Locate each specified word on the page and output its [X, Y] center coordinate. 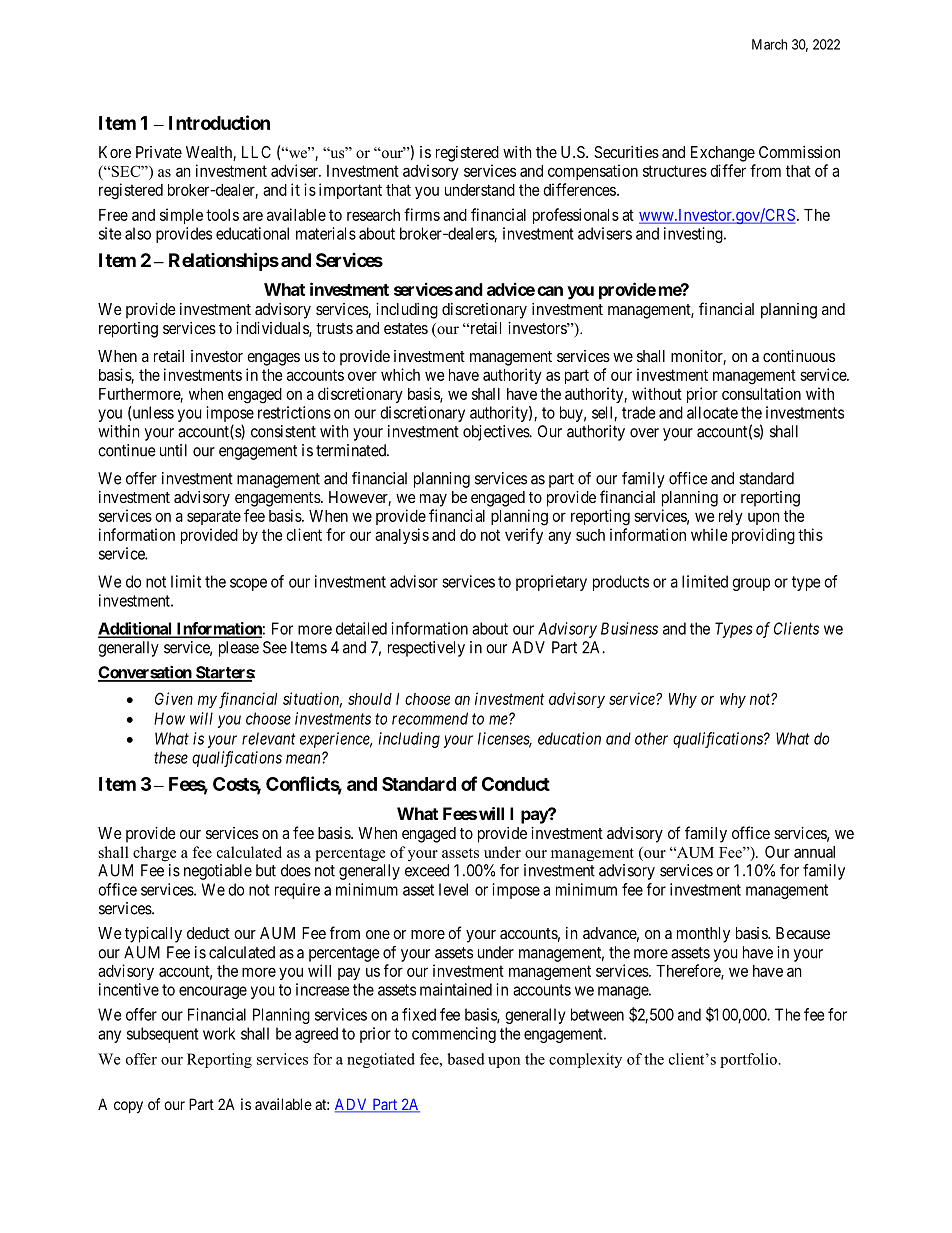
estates [406, 328]
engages [273, 359]
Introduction [219, 122]
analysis [402, 536]
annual [814, 852]
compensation [593, 172]
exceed [427, 870]
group [751, 584]
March [769, 44]
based [466, 1059]
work [219, 1033]
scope [248, 584]
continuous [799, 356]
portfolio [748, 1060]
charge [154, 854]
